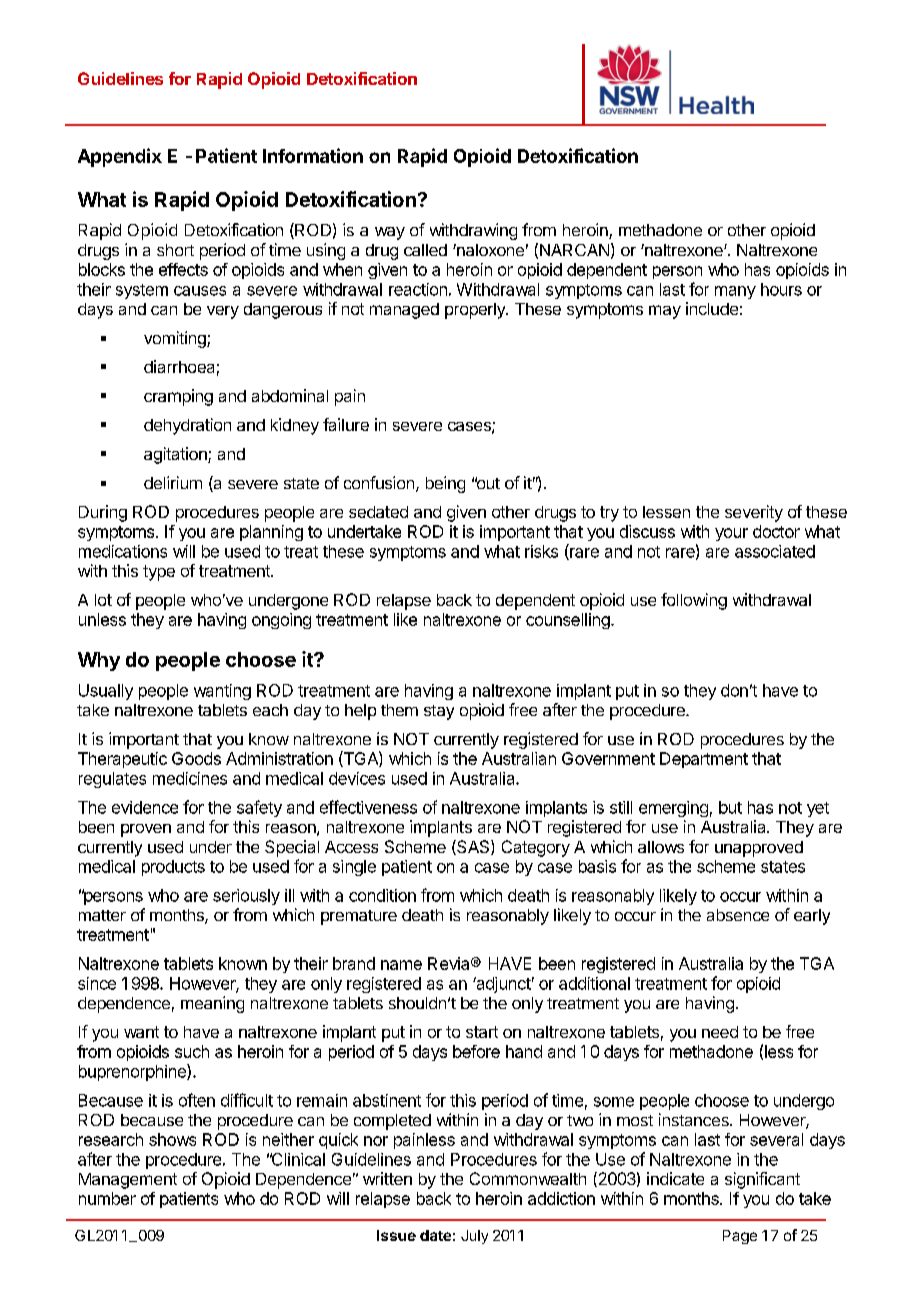  What do you see at coordinates (401, 965) in the screenshot?
I see `name` at bounding box center [401, 965].
